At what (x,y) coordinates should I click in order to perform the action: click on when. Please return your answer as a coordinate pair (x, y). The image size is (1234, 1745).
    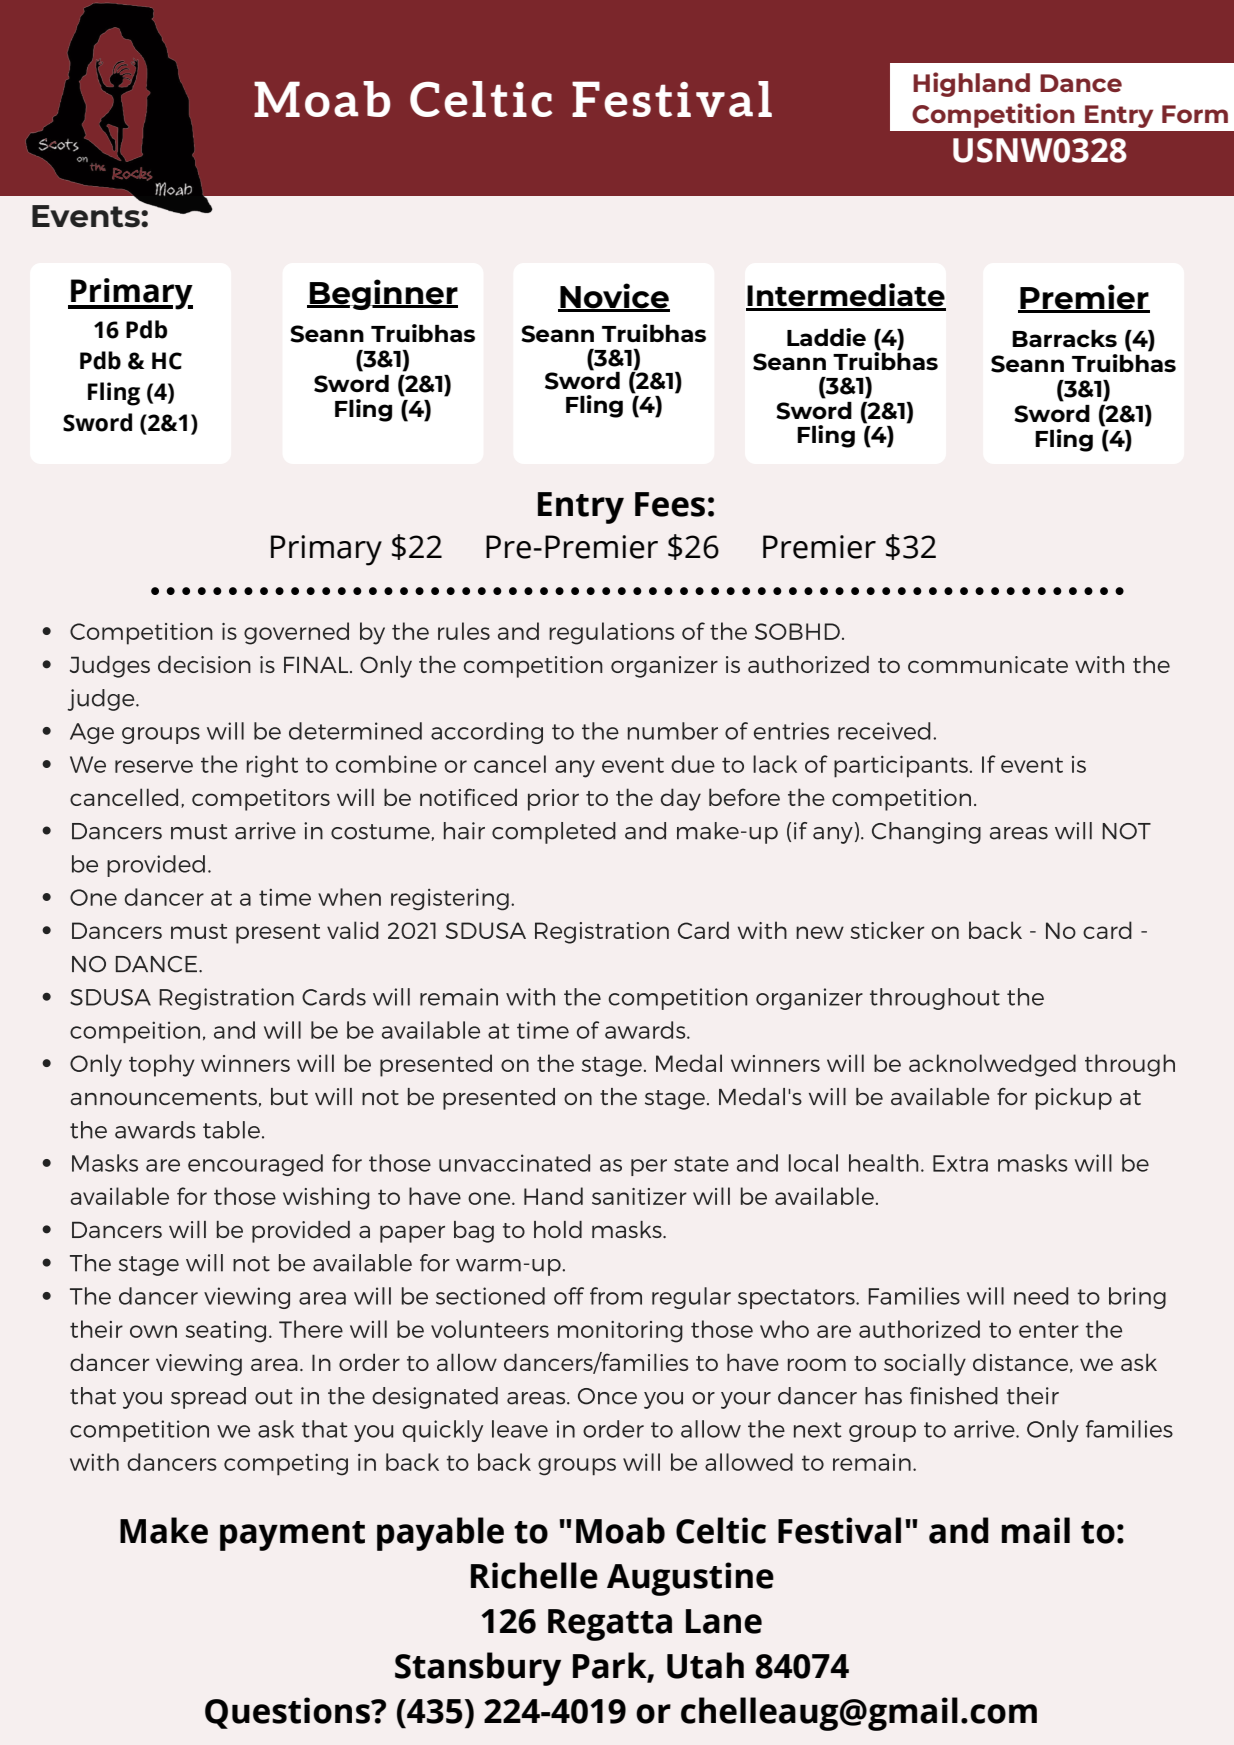
    Looking at the image, I should click on (349, 897).
